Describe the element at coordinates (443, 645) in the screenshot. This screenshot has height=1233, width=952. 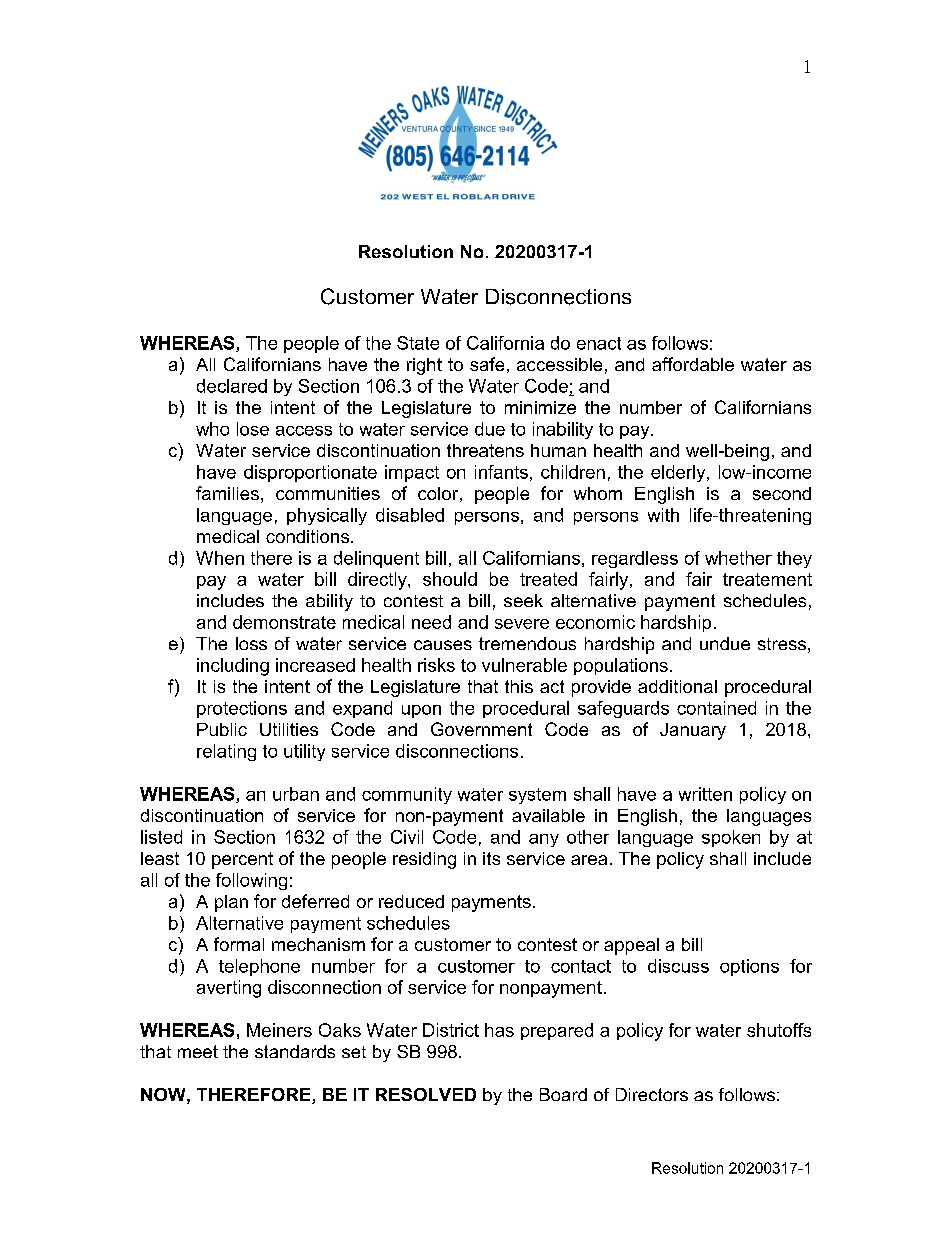
I see `causes` at that location.
